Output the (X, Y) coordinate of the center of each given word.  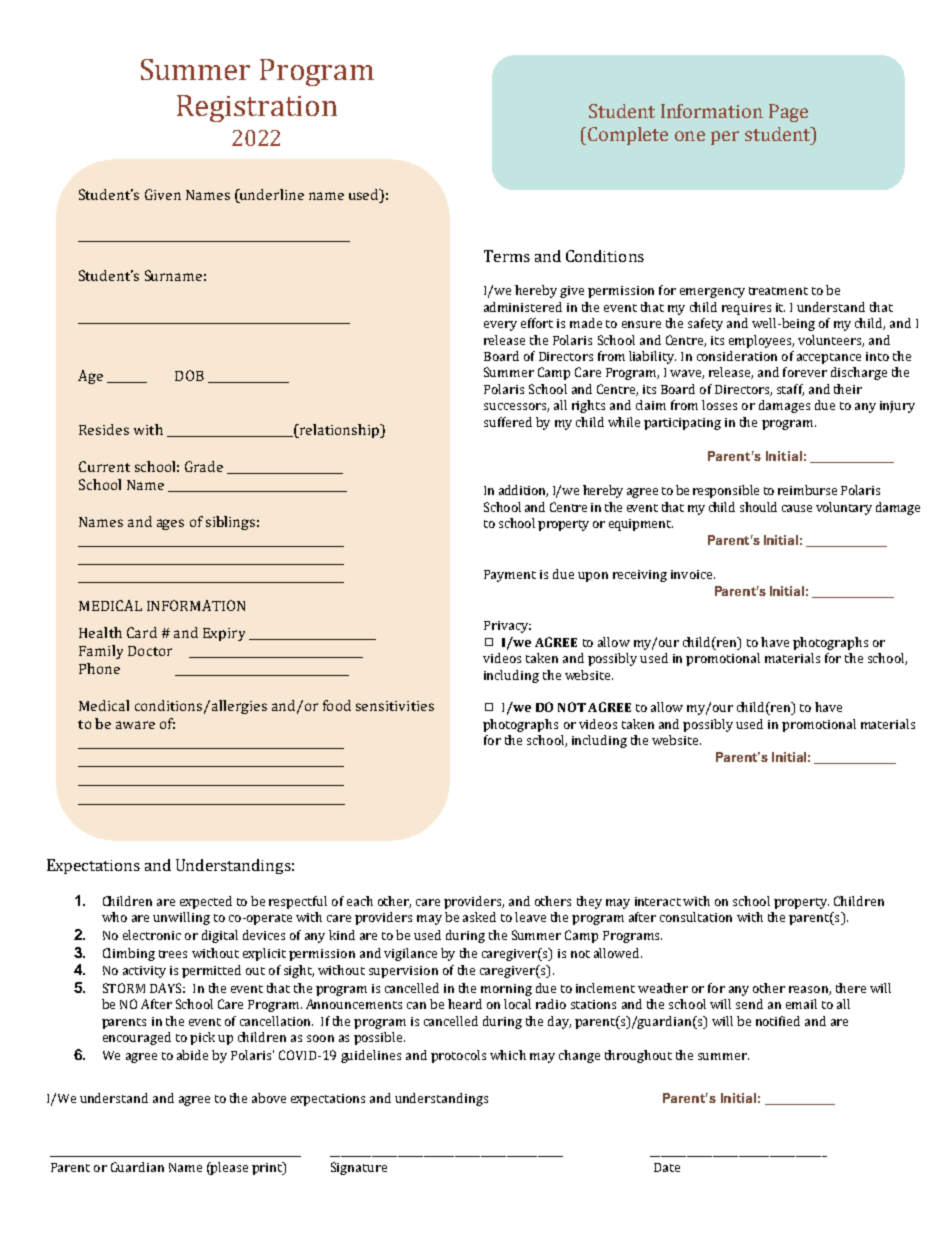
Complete (628, 136)
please (228, 1168)
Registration (257, 108)
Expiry (224, 634)
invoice (693, 574)
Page (788, 113)
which (508, 1055)
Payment (510, 576)
